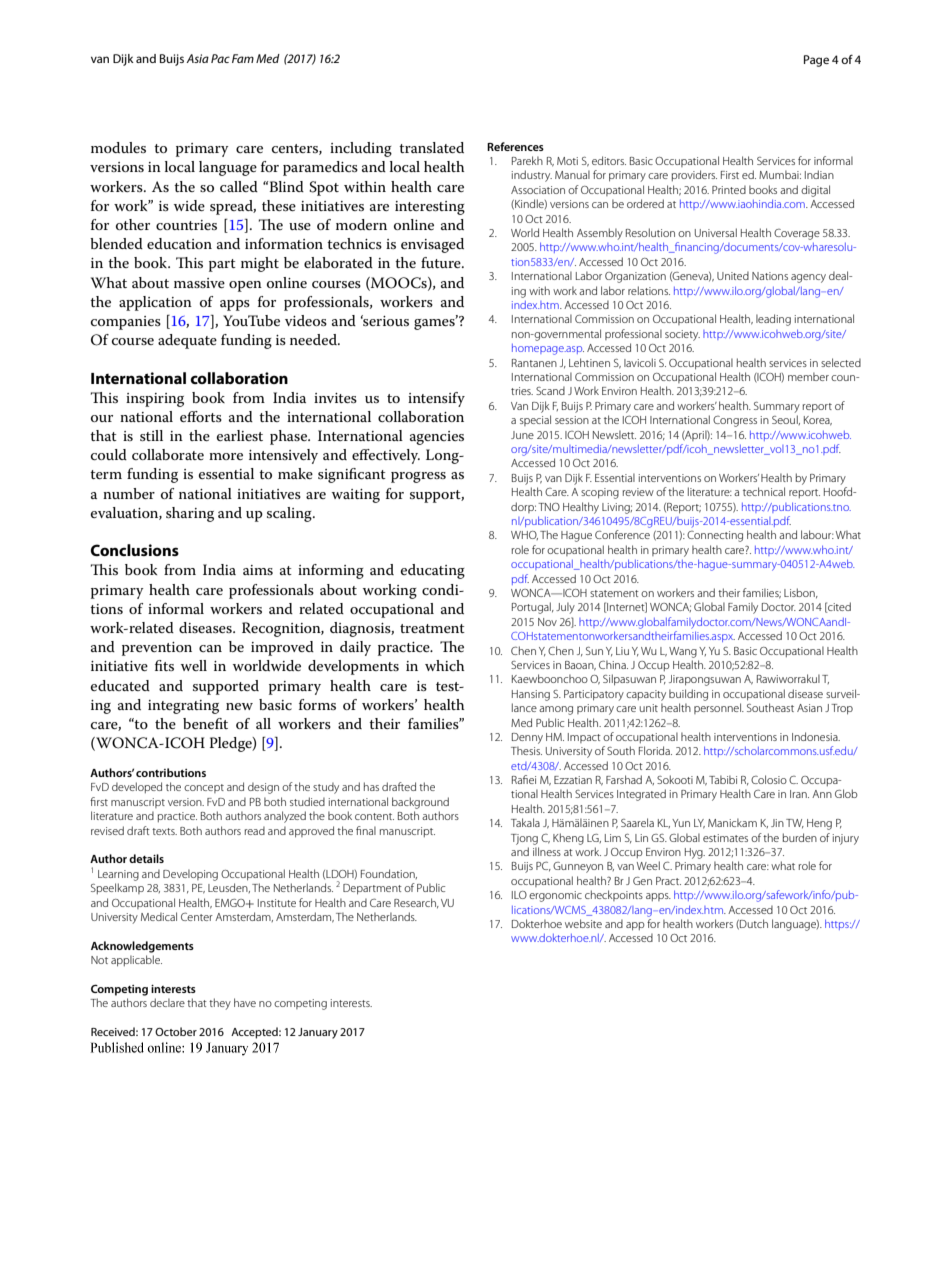 This document has width=952, height=1265. I want to click on declare, so click(167, 1002).
